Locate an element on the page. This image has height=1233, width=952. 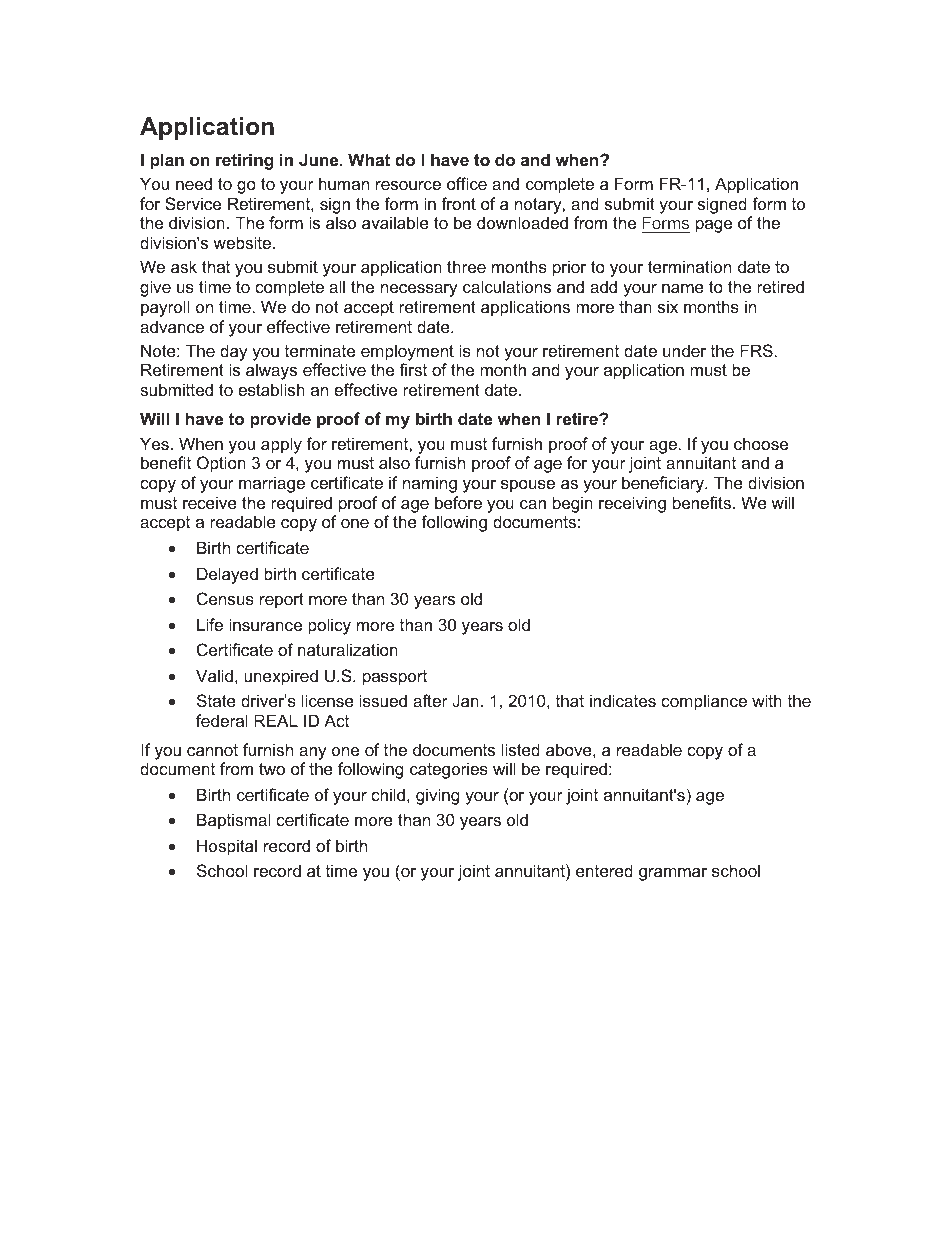
receive is located at coordinates (210, 502).
